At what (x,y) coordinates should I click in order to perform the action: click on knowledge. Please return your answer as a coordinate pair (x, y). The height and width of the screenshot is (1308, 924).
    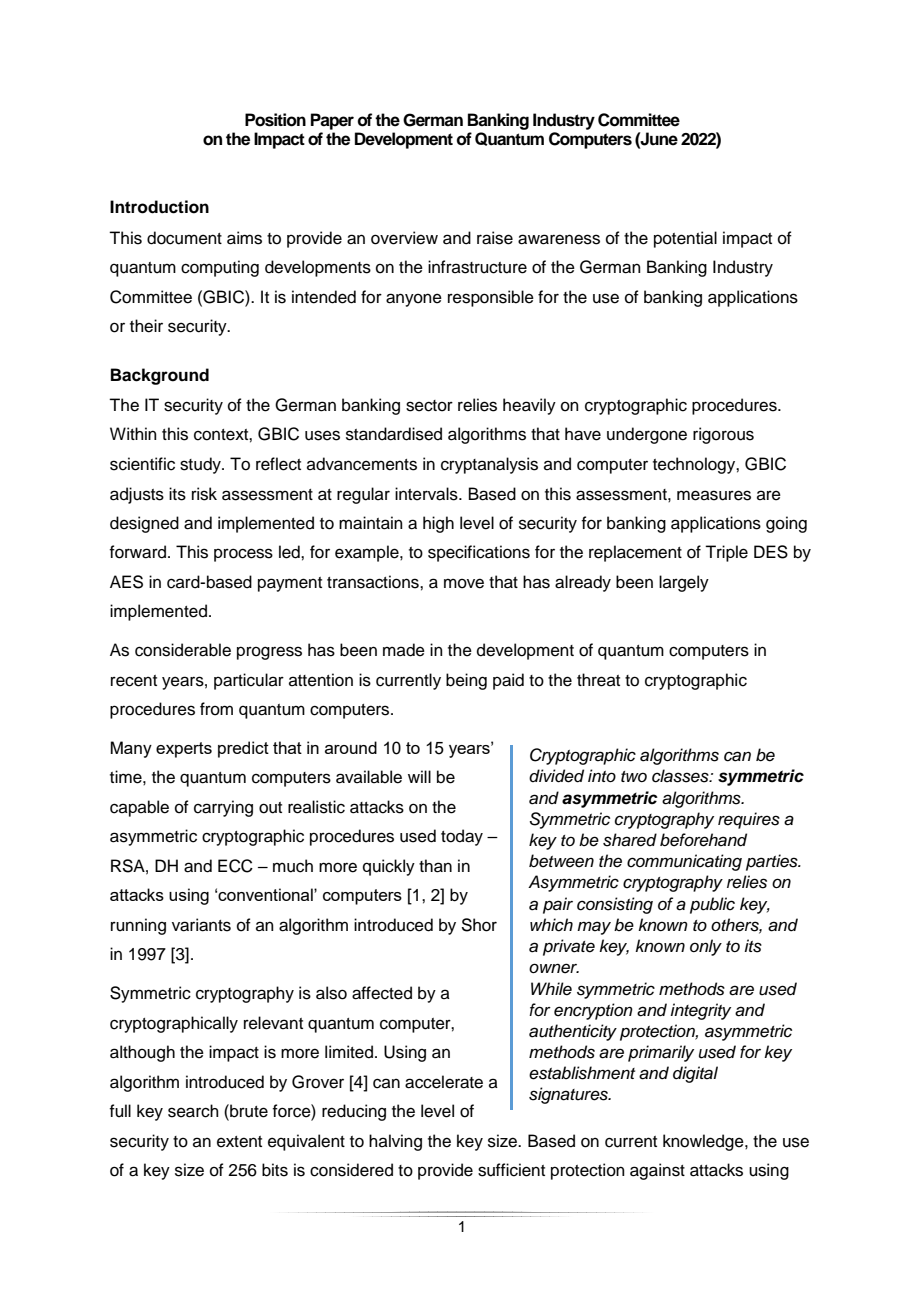
    Looking at the image, I should click on (704, 1142).
